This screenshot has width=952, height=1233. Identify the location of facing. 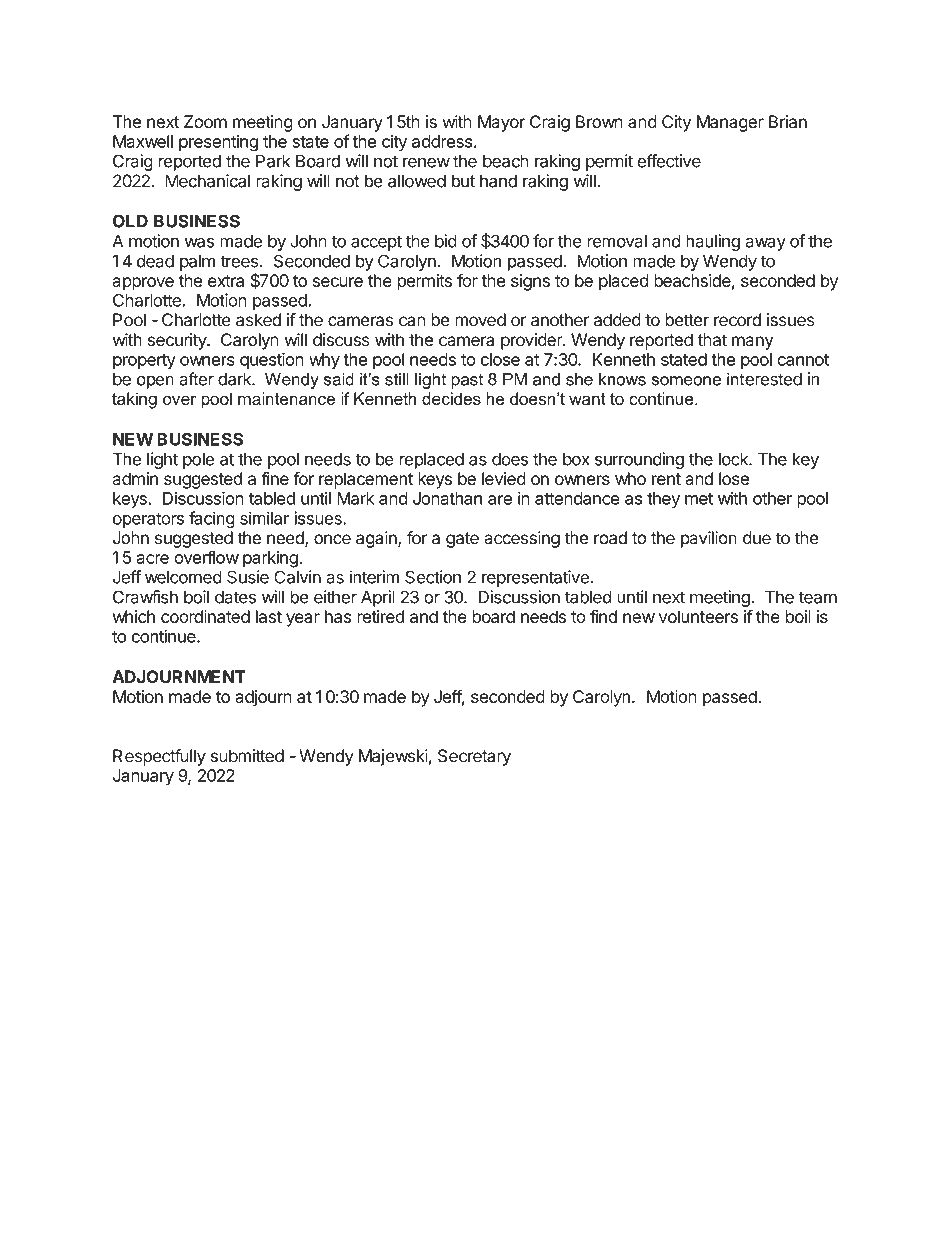
(212, 520).
